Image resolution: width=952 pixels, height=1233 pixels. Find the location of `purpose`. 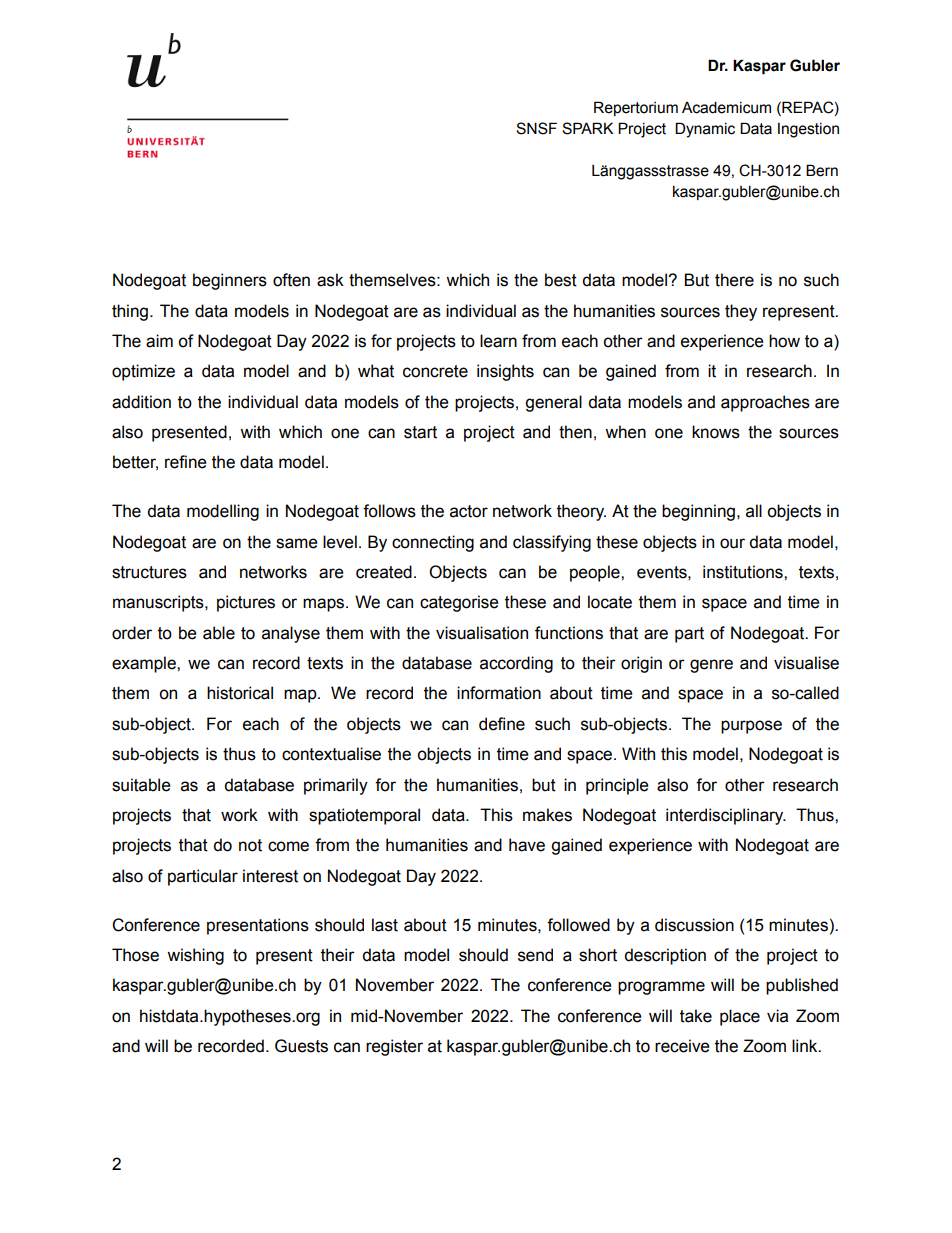

purpose is located at coordinates (751, 727).
